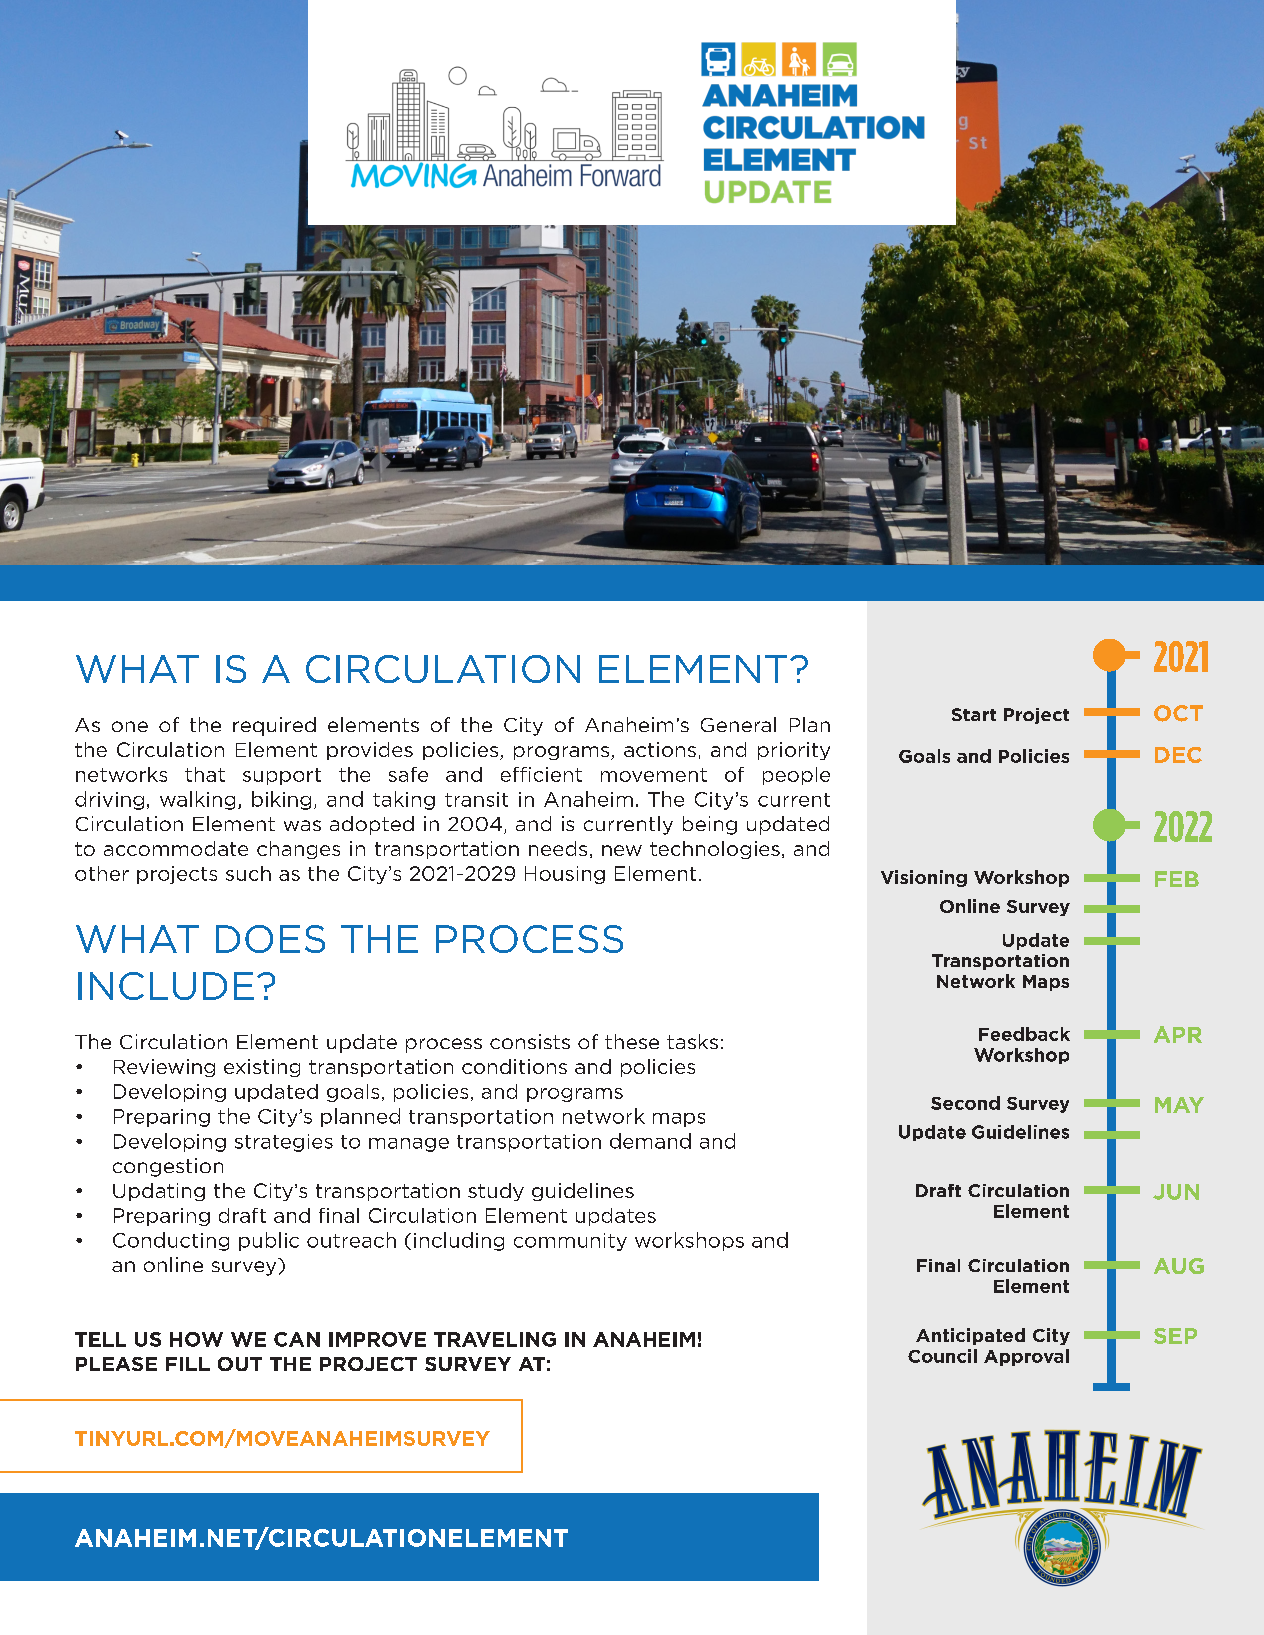 This screenshot has width=1264, height=1635. I want to click on HOW, so click(196, 1339).
